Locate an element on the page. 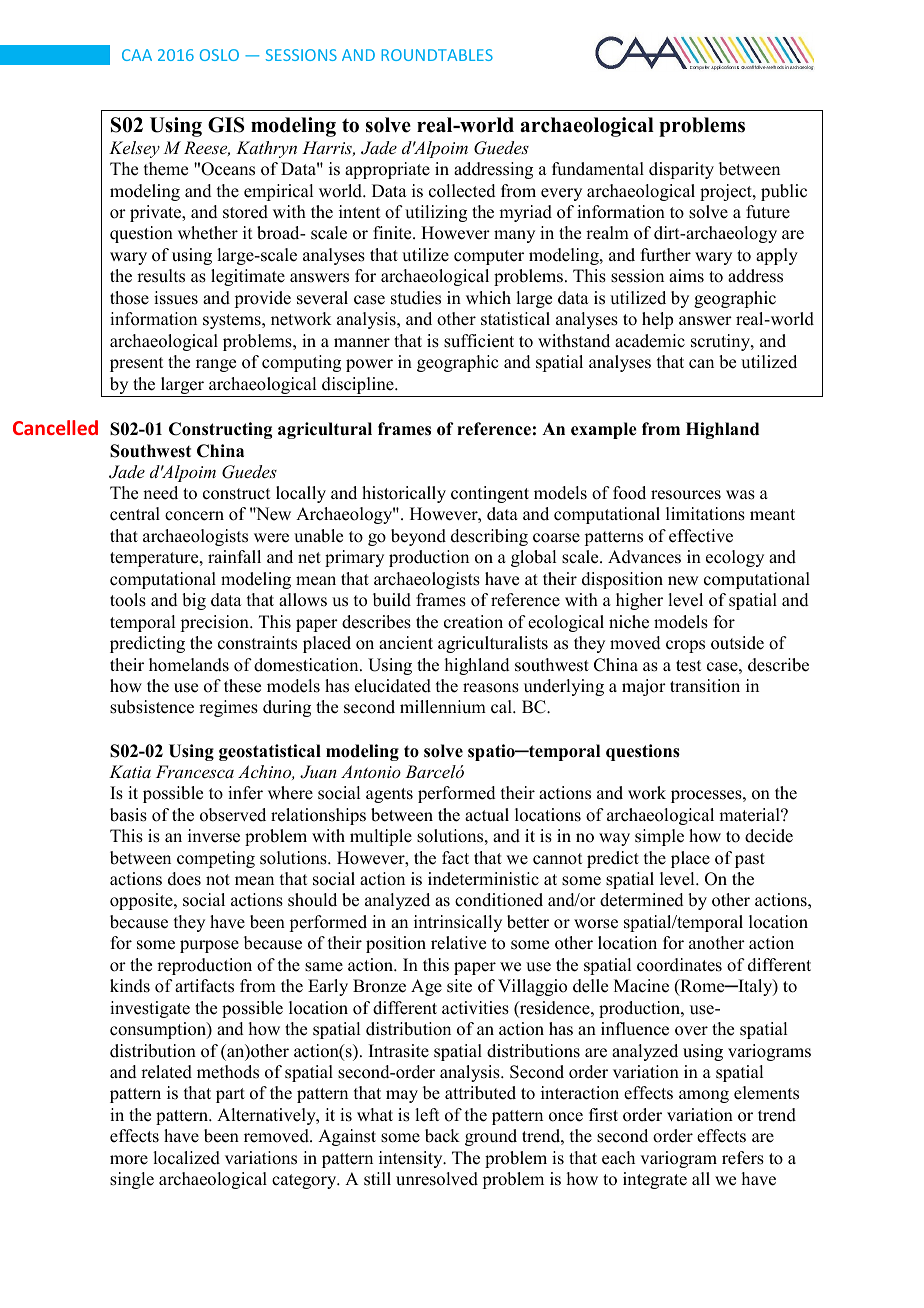 This page has height=1308, width=924. intrinsically is located at coordinates (458, 923).
